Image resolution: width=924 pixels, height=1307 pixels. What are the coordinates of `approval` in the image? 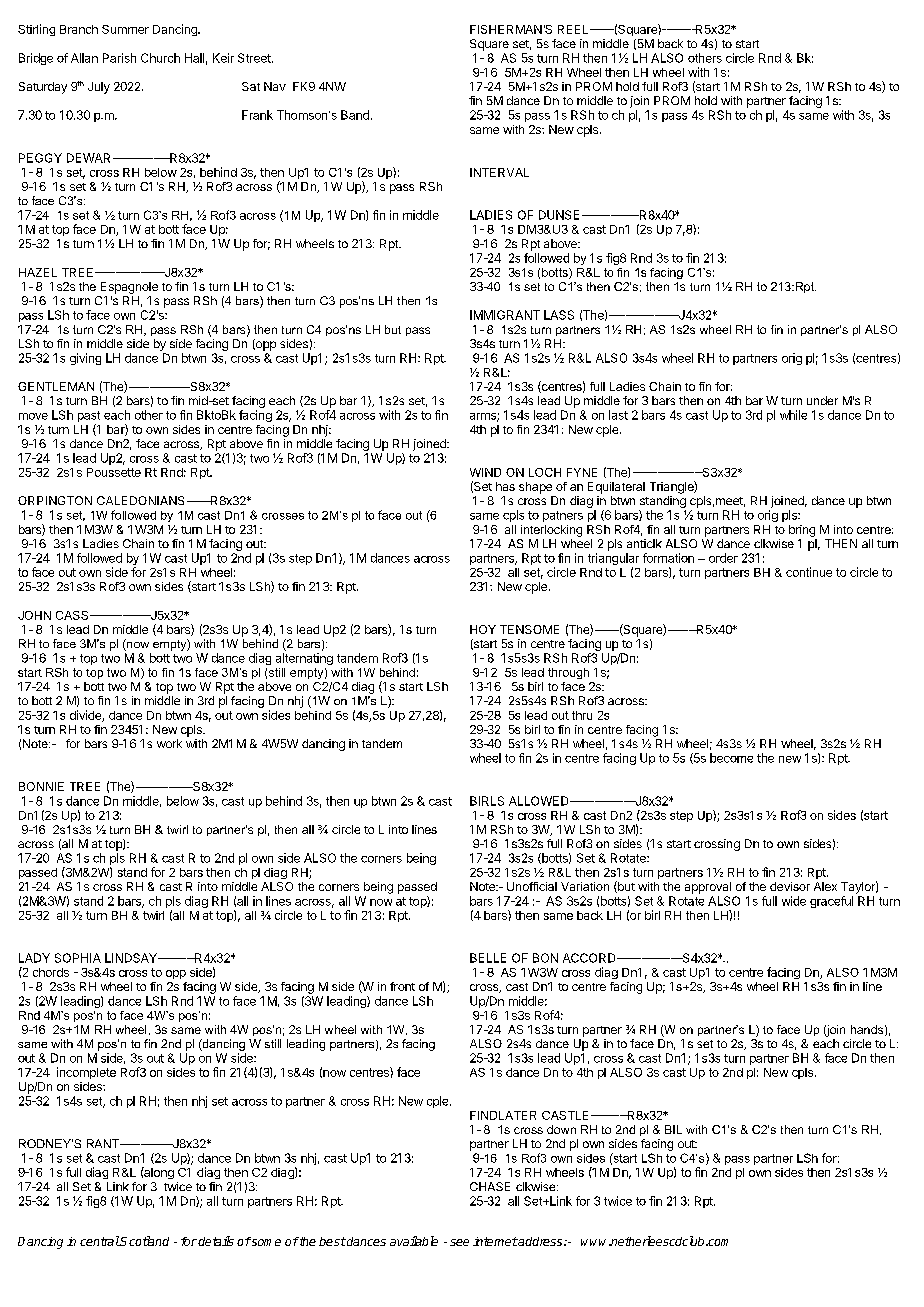 It's located at (708, 888).
